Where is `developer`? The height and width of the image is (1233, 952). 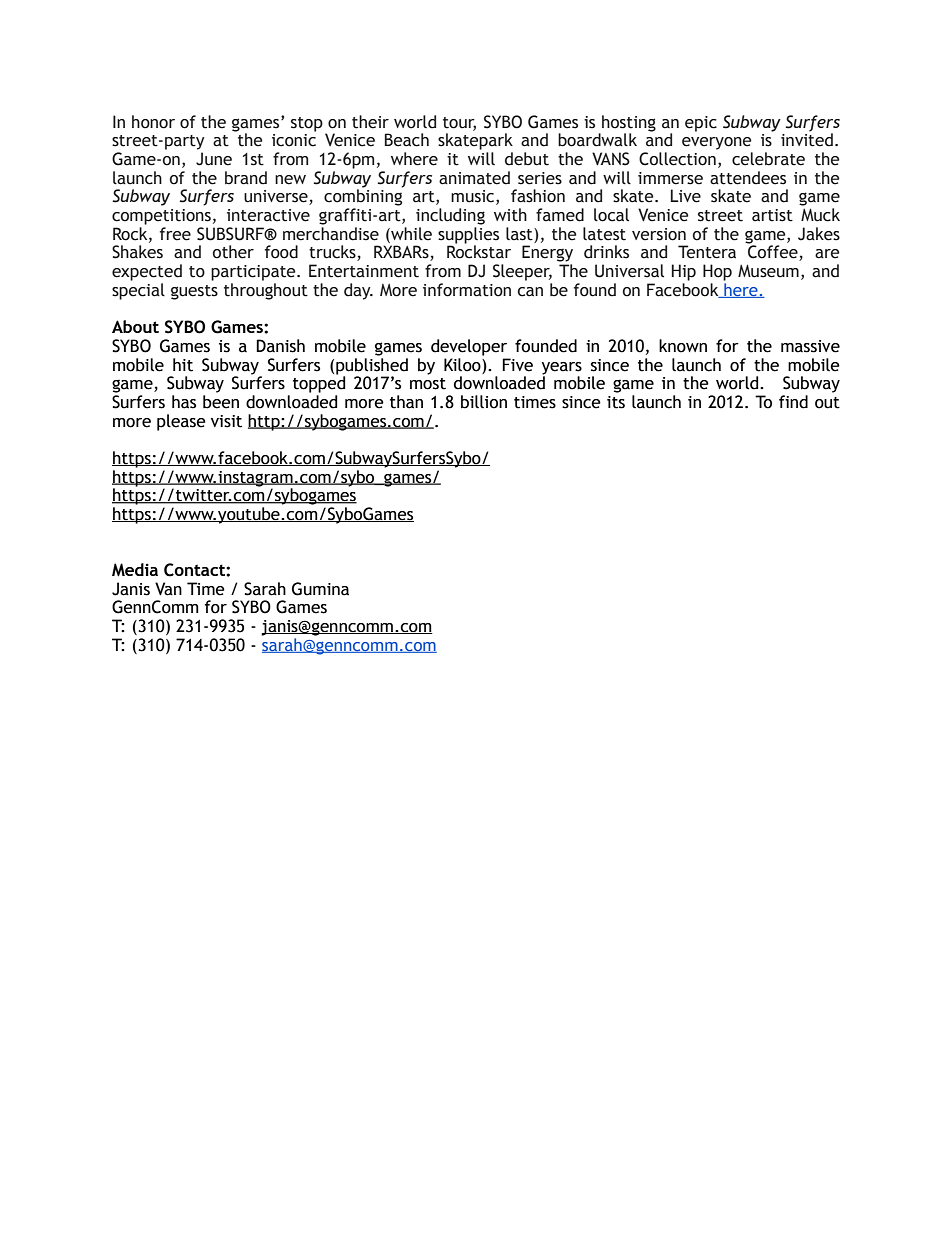 developer is located at coordinates (469, 347).
